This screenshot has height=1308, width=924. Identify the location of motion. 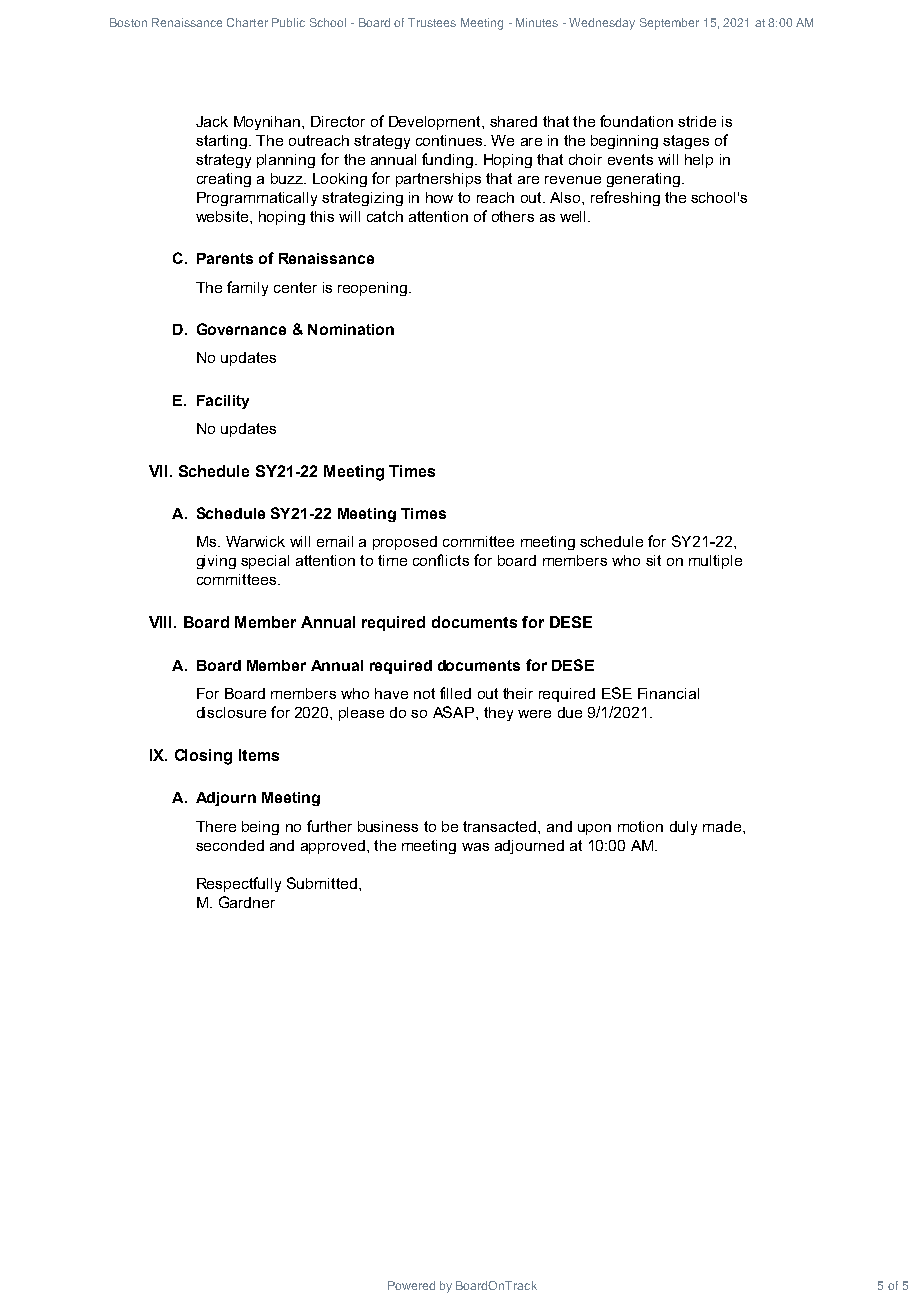
(640, 826).
